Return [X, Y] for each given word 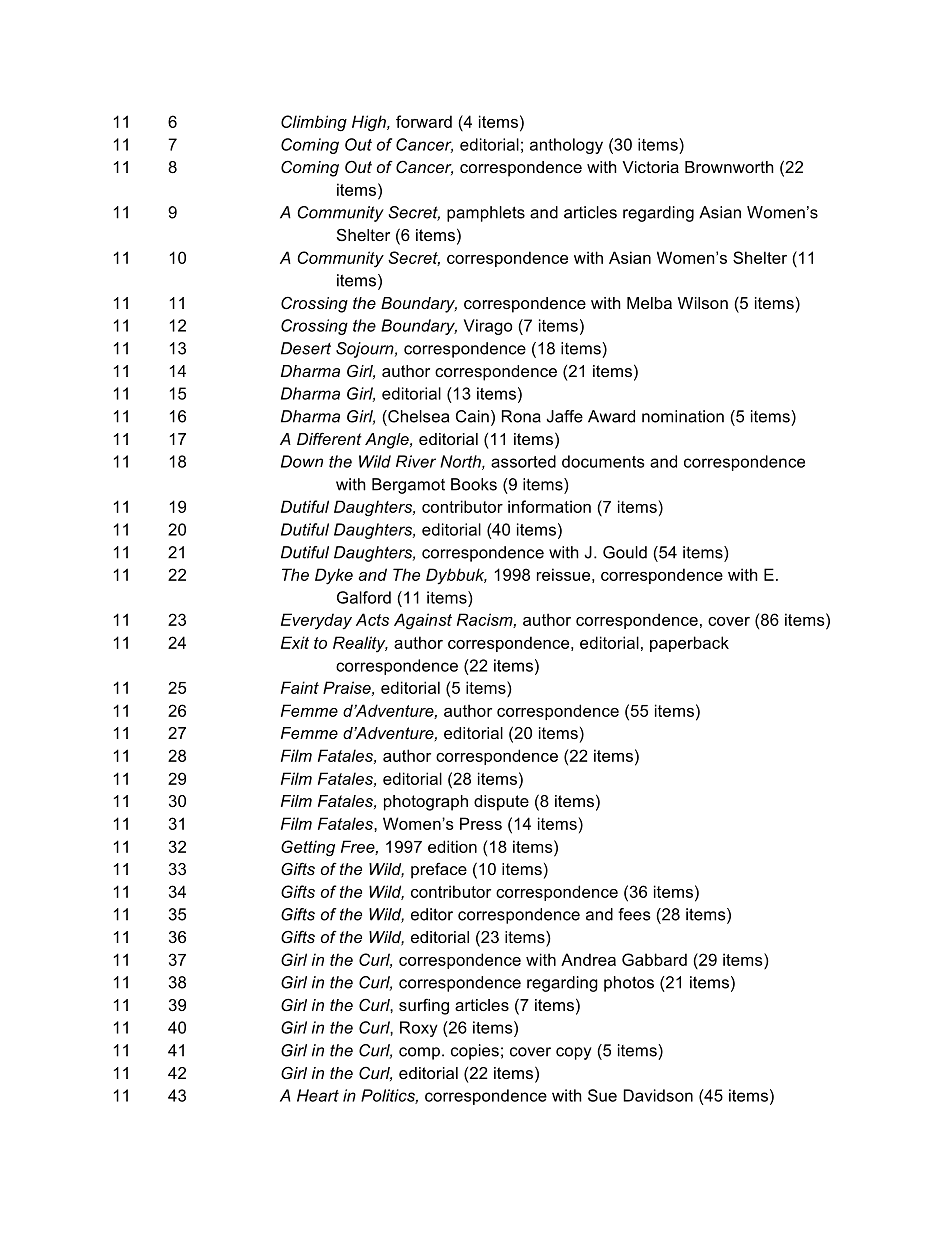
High [370, 123]
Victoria [650, 167]
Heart [318, 1095]
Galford [364, 597]
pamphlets [486, 214]
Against [423, 621]
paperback [689, 644]
